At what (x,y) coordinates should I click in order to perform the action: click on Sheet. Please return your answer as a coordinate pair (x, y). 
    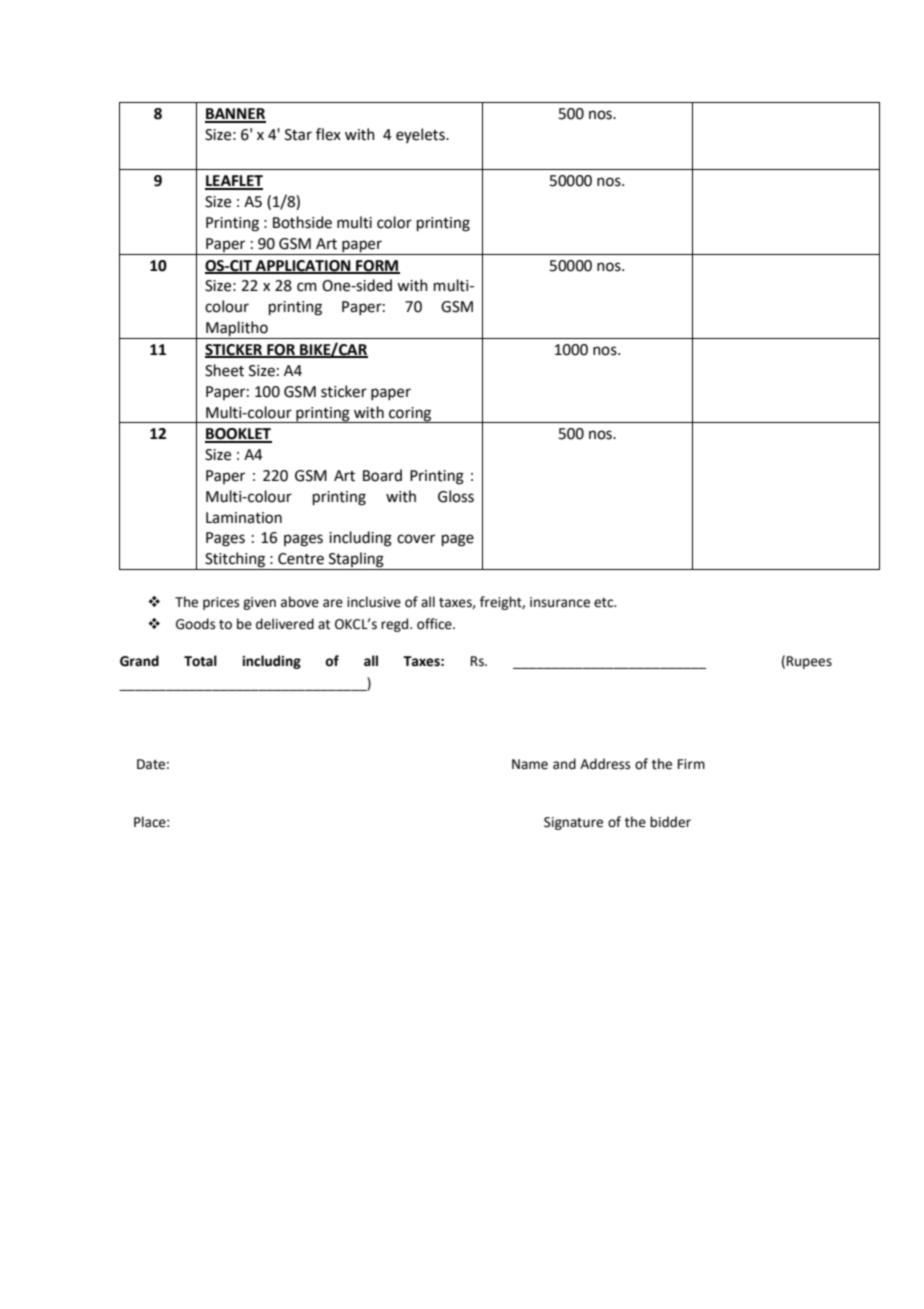
    Looking at the image, I should click on (224, 370).
